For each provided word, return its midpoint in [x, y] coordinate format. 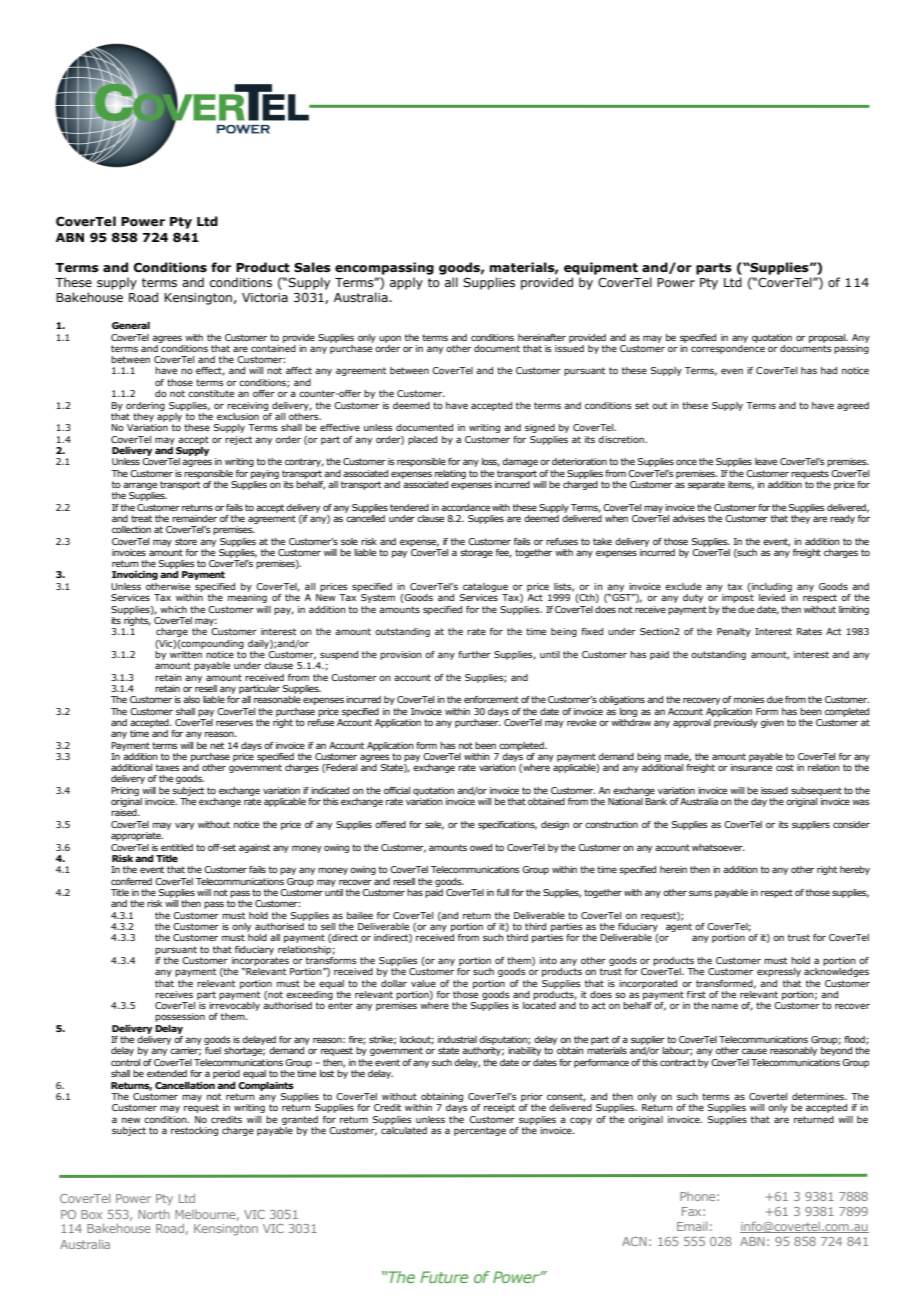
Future [444, 1277]
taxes [168, 767]
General [131, 325]
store [186, 541]
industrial [457, 1039]
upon [390, 339]
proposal [828, 338]
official [397, 790]
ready [842, 519]
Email [692, 1226]
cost [785, 767]
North [154, 1214]
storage [476, 553]
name [725, 1006]
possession [180, 1017]
